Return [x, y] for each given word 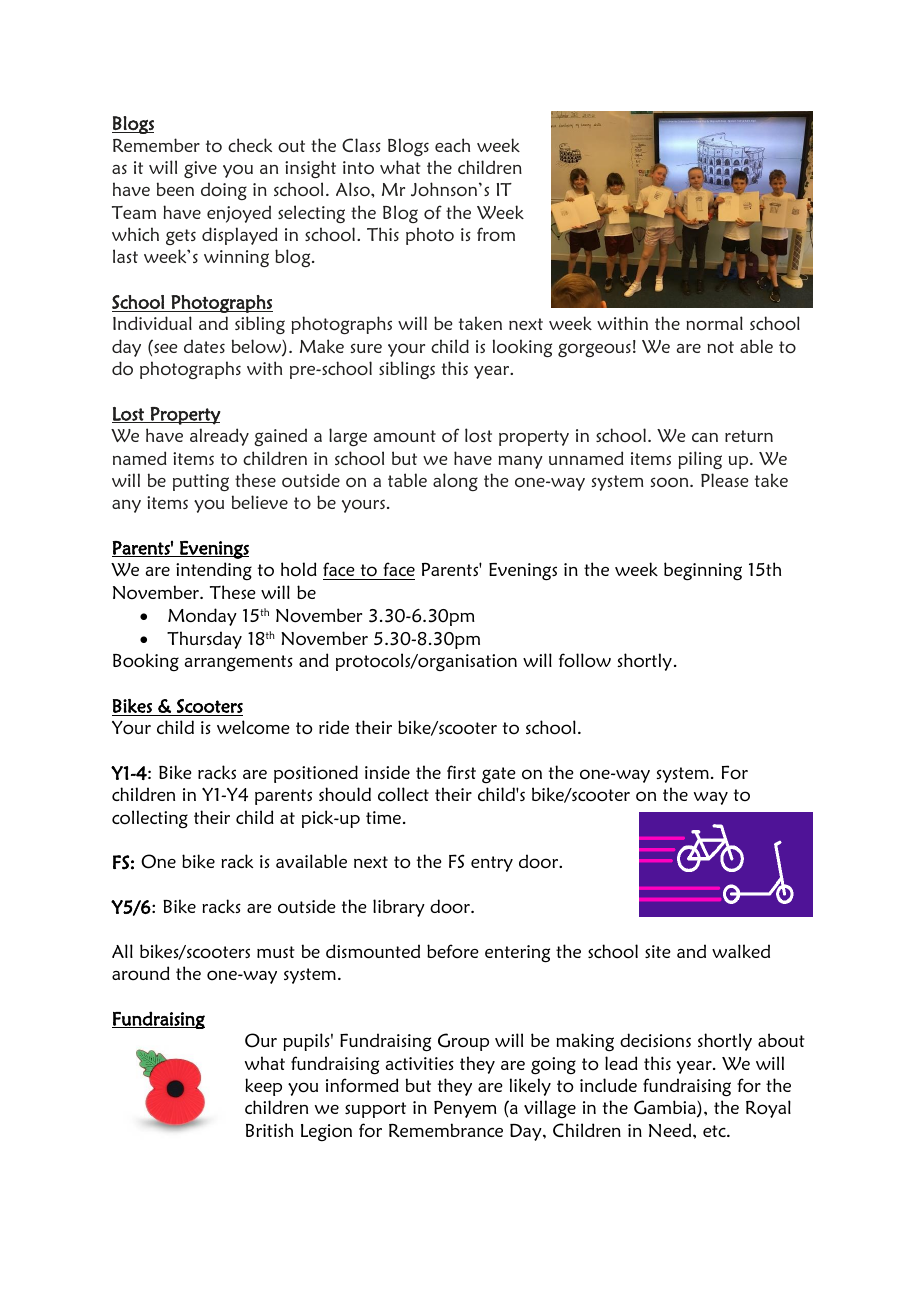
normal [714, 323]
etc [715, 1131]
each [452, 145]
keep [263, 1087]
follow [585, 660]
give [200, 169]
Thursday [204, 640]
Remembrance [446, 1130]
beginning [703, 571]
